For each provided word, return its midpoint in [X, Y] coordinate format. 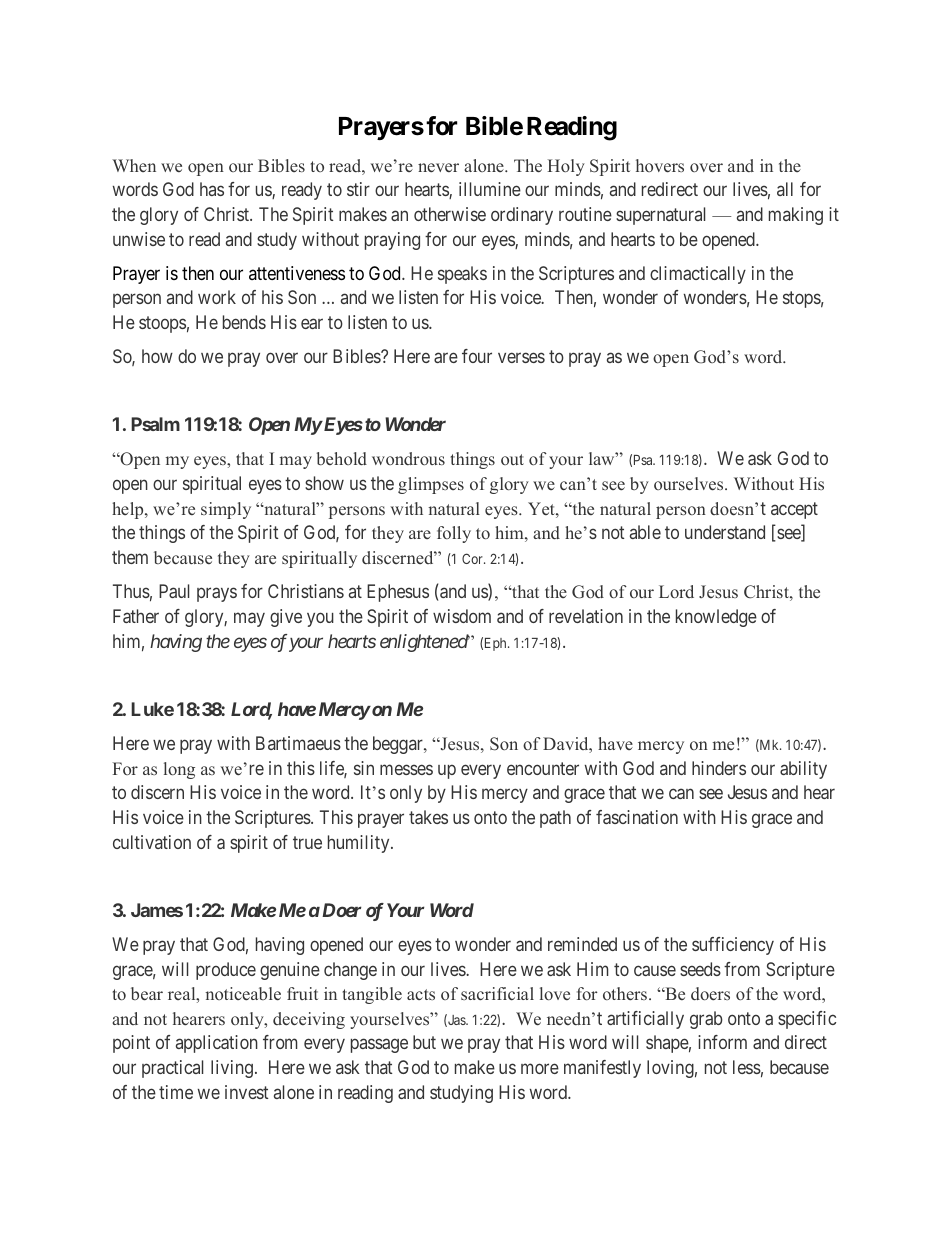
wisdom [462, 616]
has [212, 189]
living [232, 1069]
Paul [174, 591]
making [796, 216]
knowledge [716, 618]
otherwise [450, 214]
